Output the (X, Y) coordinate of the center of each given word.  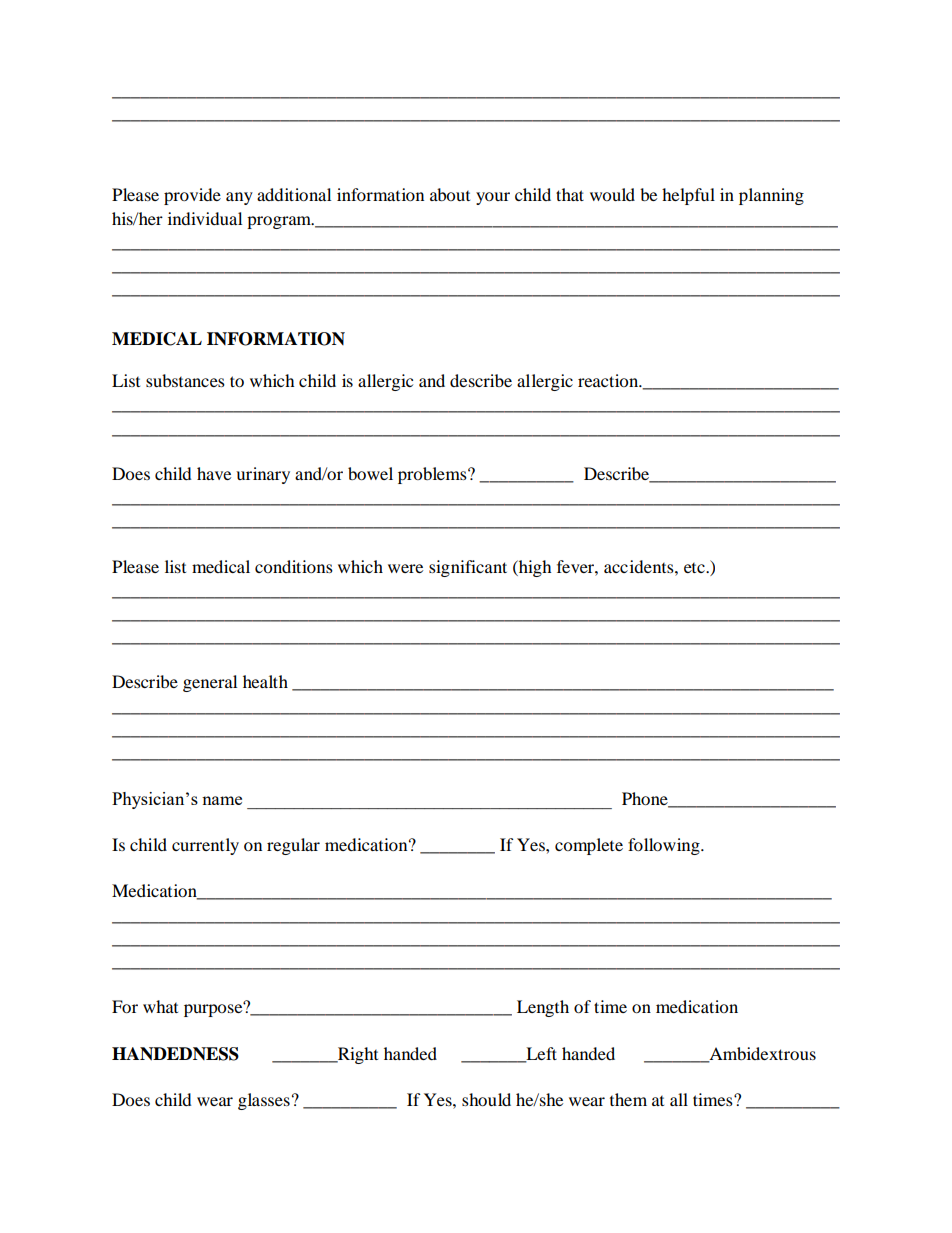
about (450, 194)
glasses (264, 1101)
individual (205, 218)
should (486, 1099)
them (628, 1099)
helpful (688, 196)
